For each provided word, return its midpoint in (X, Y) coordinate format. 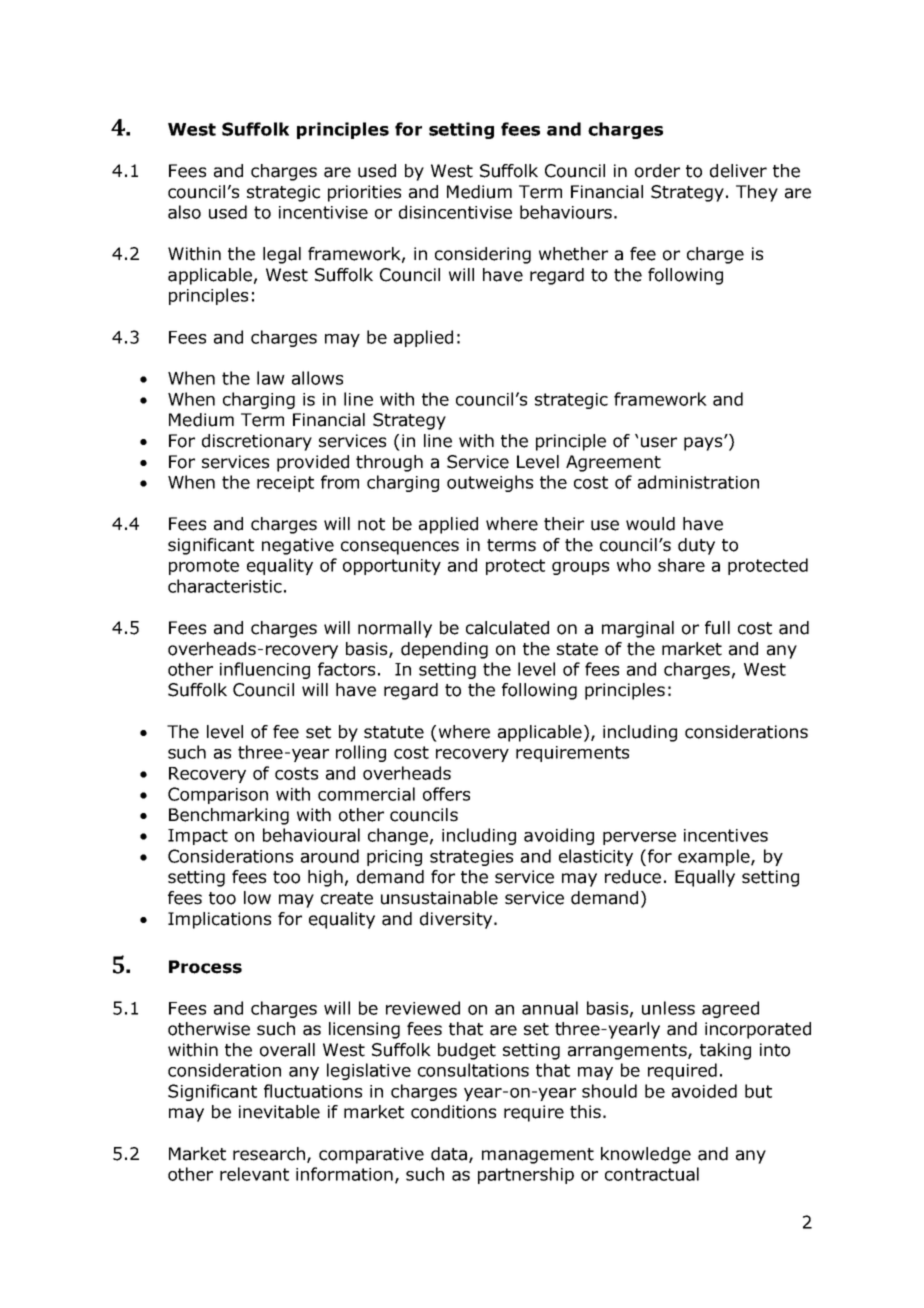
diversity (457, 920)
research (270, 1154)
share (681, 565)
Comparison (218, 795)
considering (483, 255)
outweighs (490, 483)
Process (205, 967)
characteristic (225, 586)
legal (282, 255)
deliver (738, 171)
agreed (730, 1009)
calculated (507, 628)
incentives (726, 835)
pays (704, 444)
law (271, 378)
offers (446, 794)
